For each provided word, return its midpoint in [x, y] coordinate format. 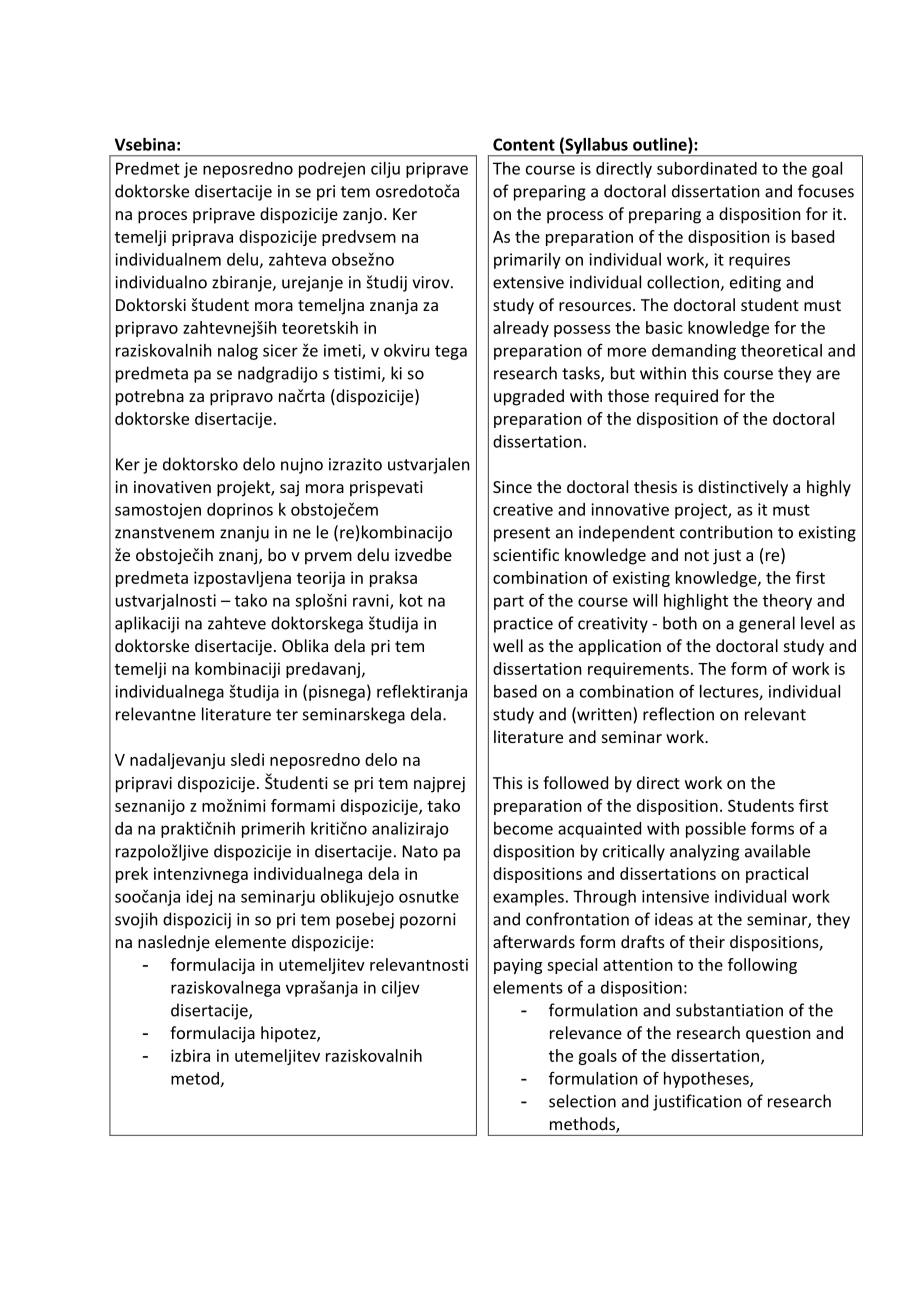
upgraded [529, 397]
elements [527, 987]
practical [777, 875]
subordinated [707, 168]
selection [582, 1101]
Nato [420, 851]
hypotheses [707, 1080]
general [767, 624]
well [508, 645]
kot [411, 600]
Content [524, 144]
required [686, 397]
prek [132, 875]
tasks [582, 374]
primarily [527, 261]
